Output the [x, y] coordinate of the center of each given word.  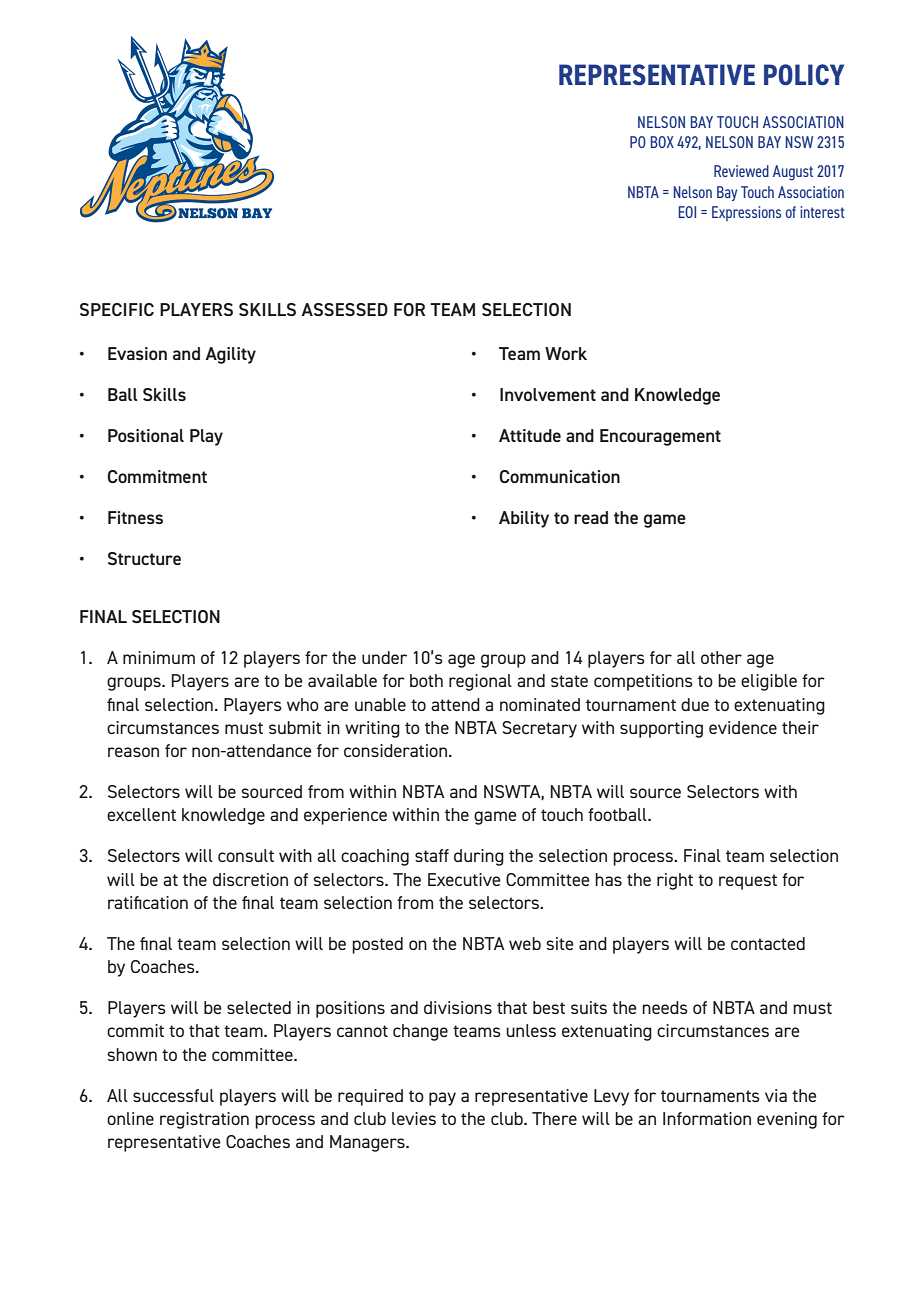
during [479, 857]
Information [707, 1118]
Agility [230, 355]
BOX [662, 142]
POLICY [804, 74]
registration [204, 1120]
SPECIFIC [117, 309]
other [721, 657]
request [748, 882]
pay [442, 1099]
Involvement [548, 394]
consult [246, 855]
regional [480, 682]
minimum [159, 657]
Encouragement [660, 437]
